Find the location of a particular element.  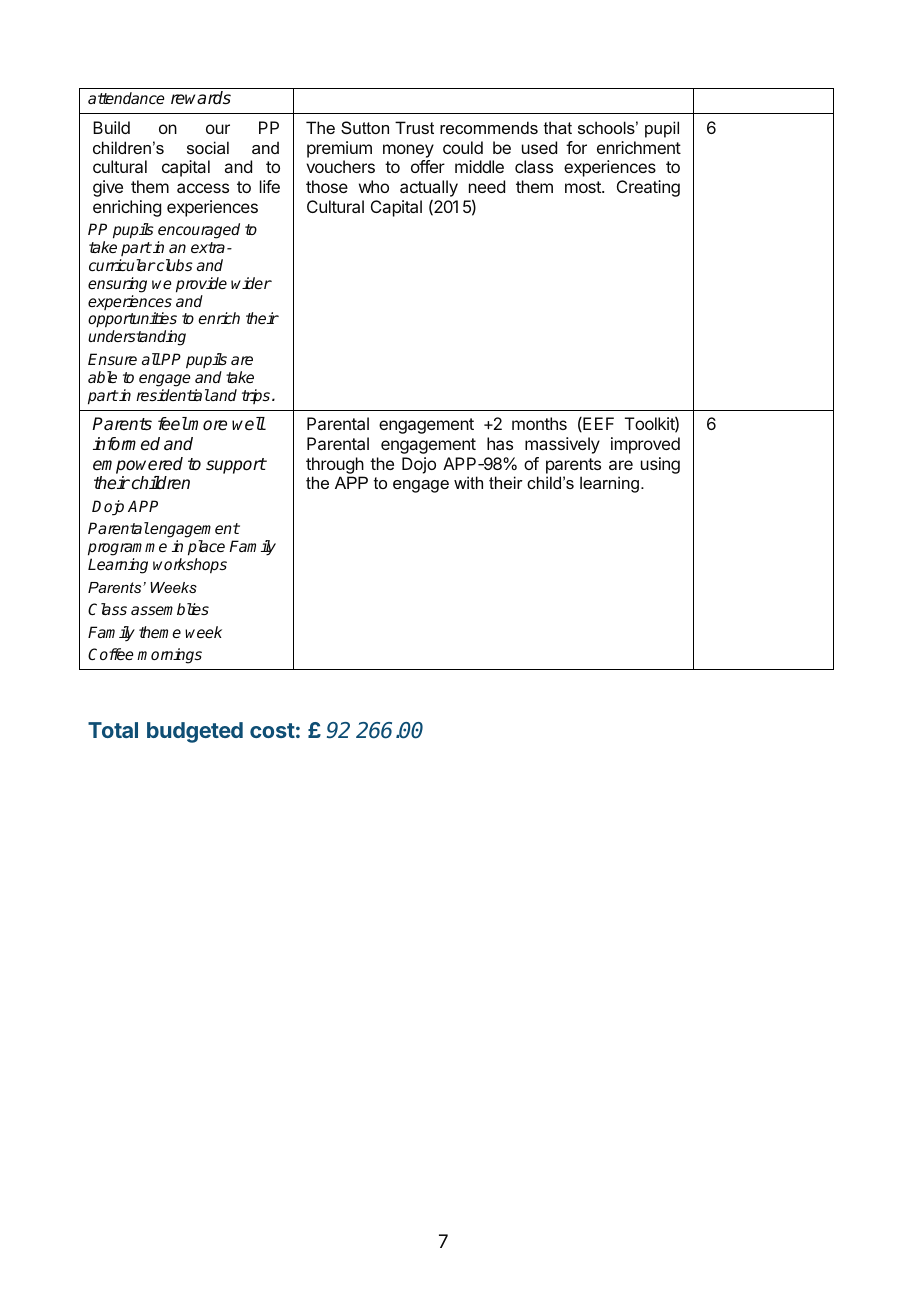

cost is located at coordinates (272, 730).
